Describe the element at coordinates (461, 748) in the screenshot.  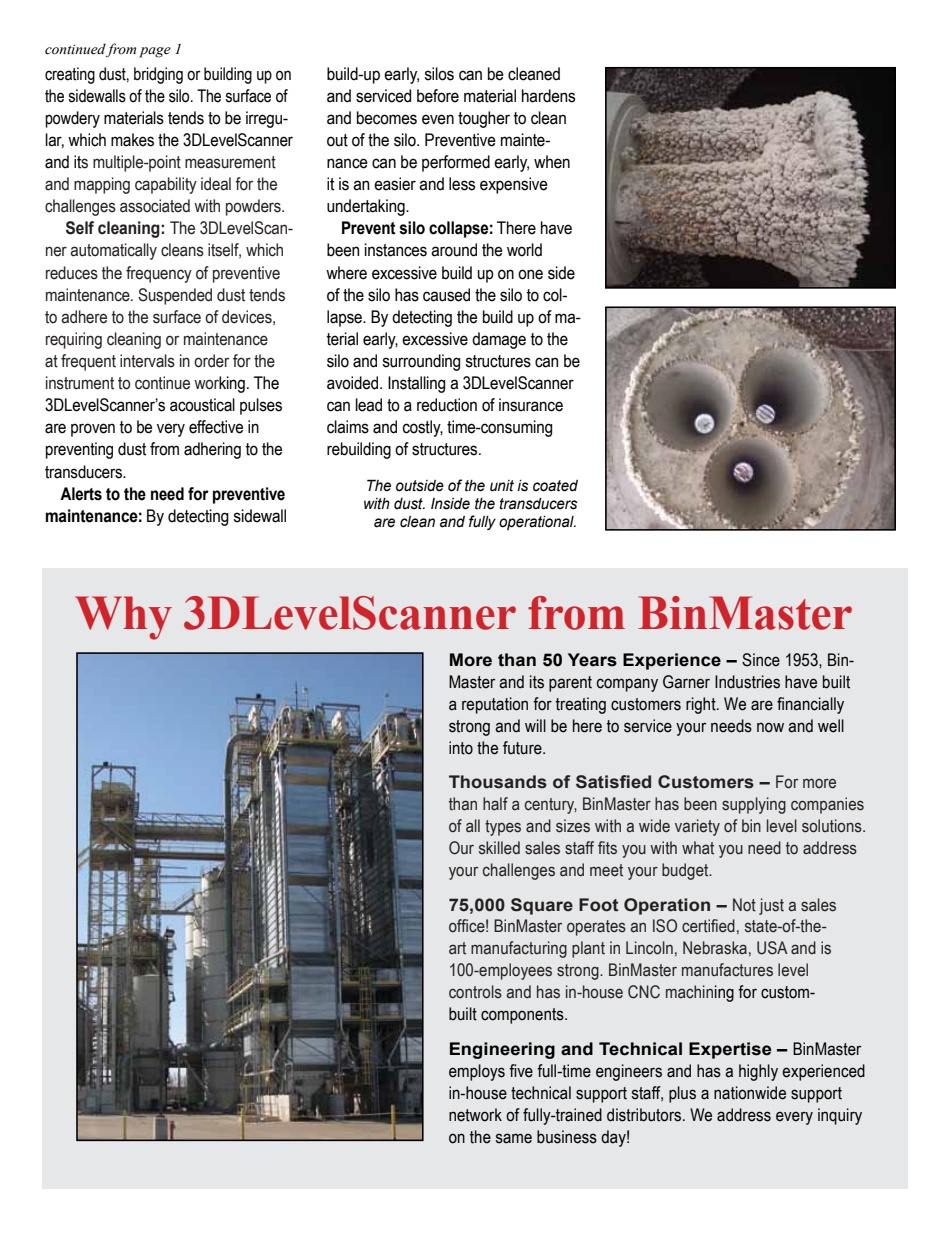
I see `into` at that location.
